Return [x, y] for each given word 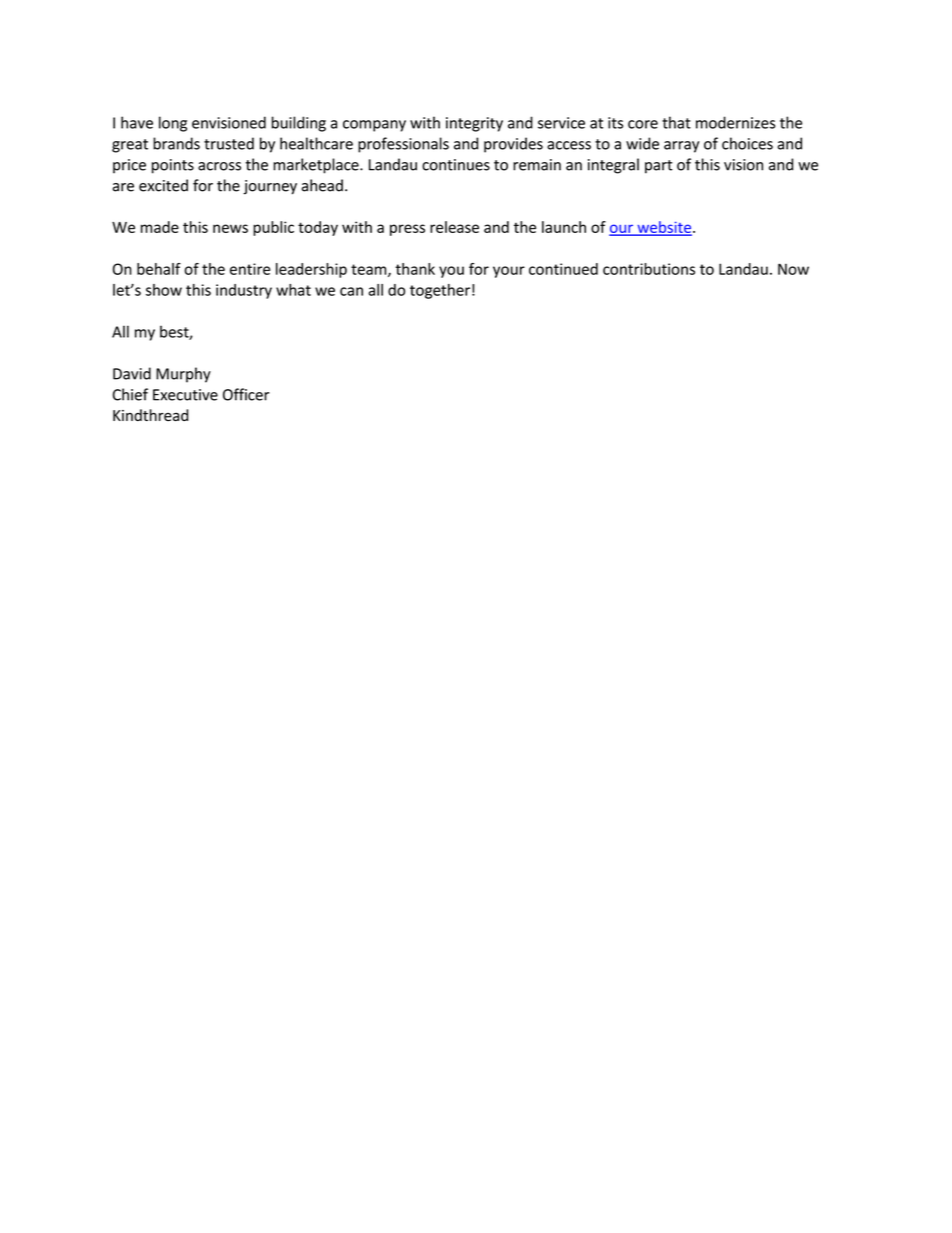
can [351, 291]
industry [244, 291]
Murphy [183, 375]
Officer [246, 394]
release [454, 227]
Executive [185, 395]
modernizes [735, 122]
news [230, 228]
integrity [474, 124]
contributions [649, 269]
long [173, 124]
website [664, 228]
